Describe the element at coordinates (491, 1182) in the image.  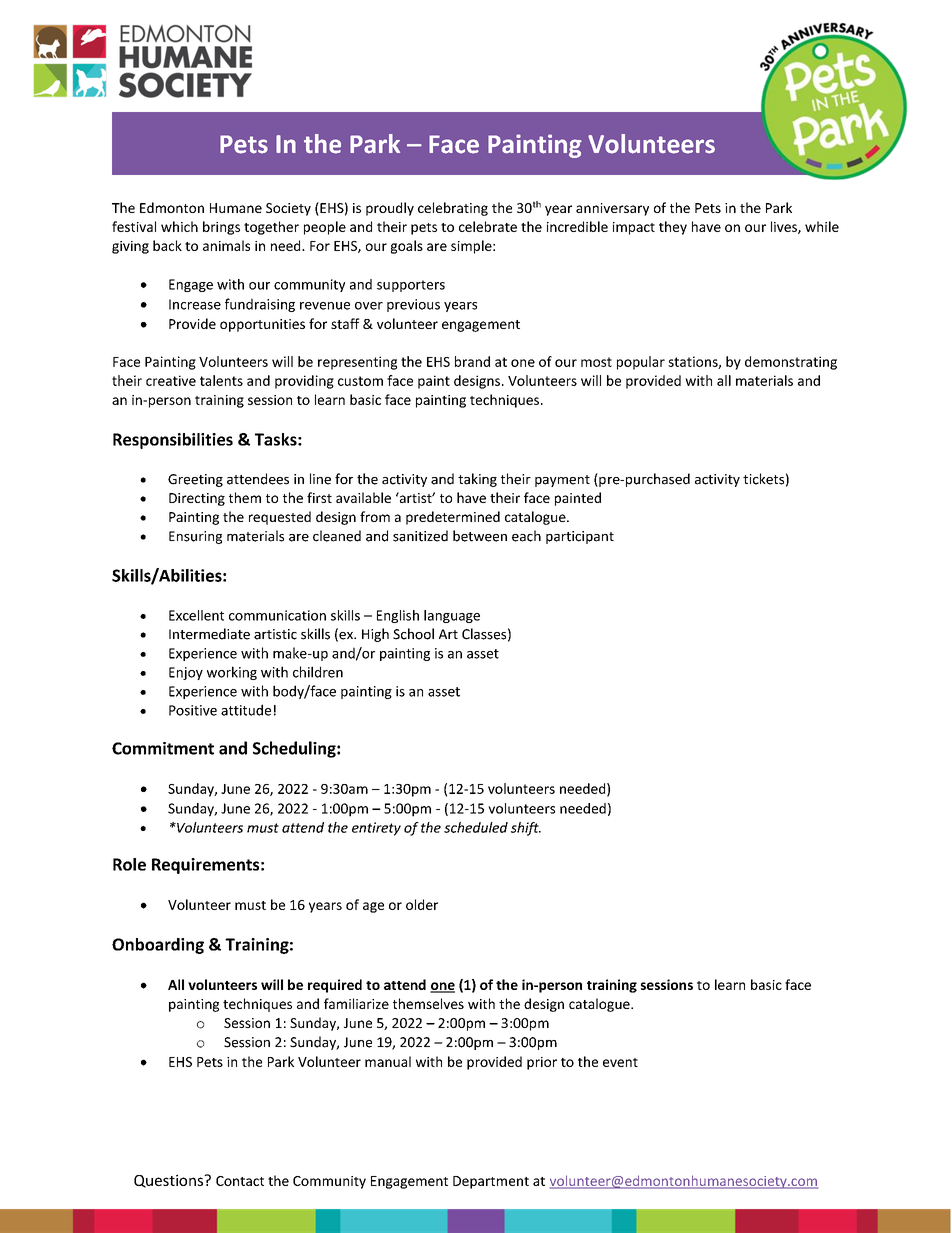
I see `Department` at that location.
